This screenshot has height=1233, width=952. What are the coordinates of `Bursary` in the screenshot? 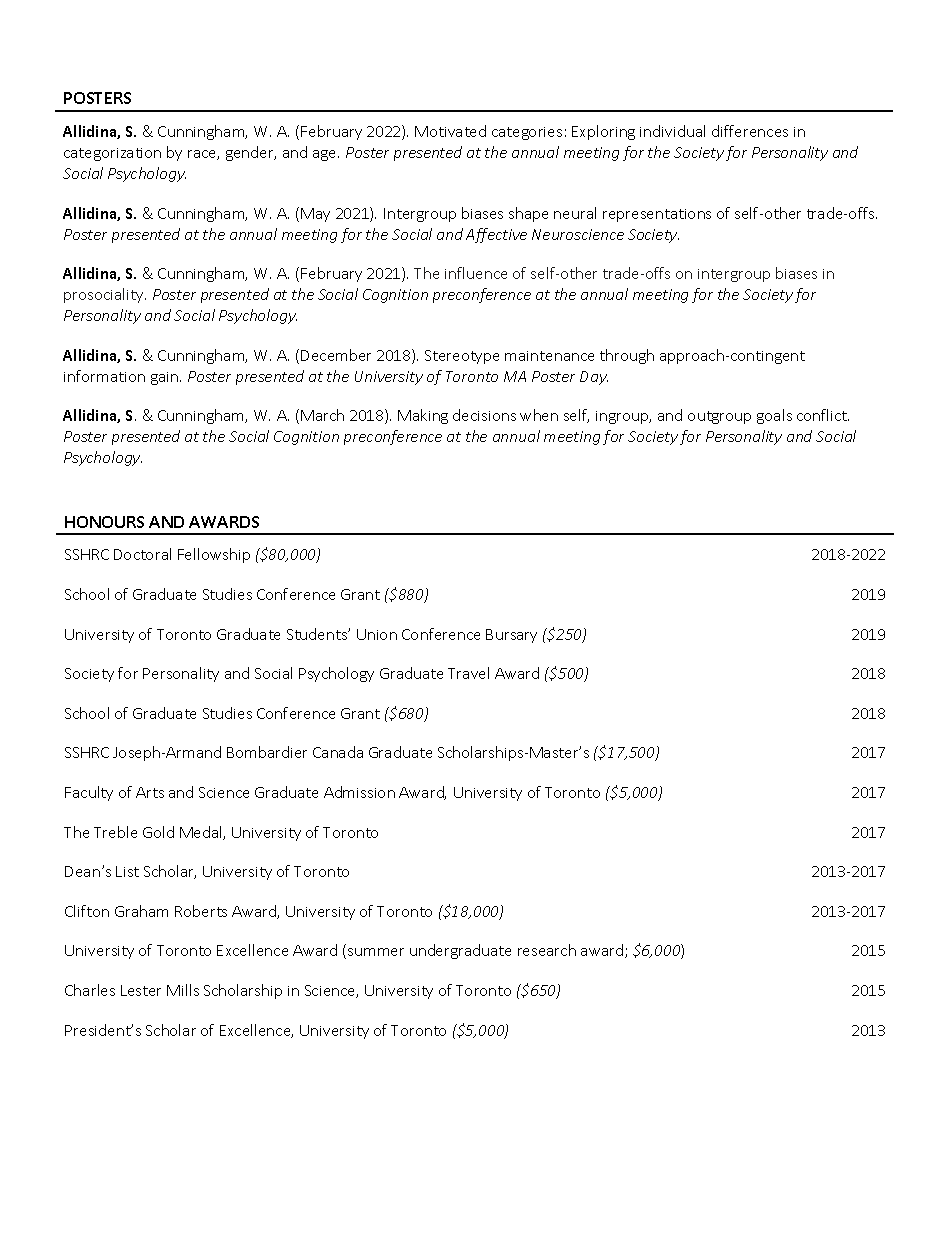 It's located at (511, 636).
